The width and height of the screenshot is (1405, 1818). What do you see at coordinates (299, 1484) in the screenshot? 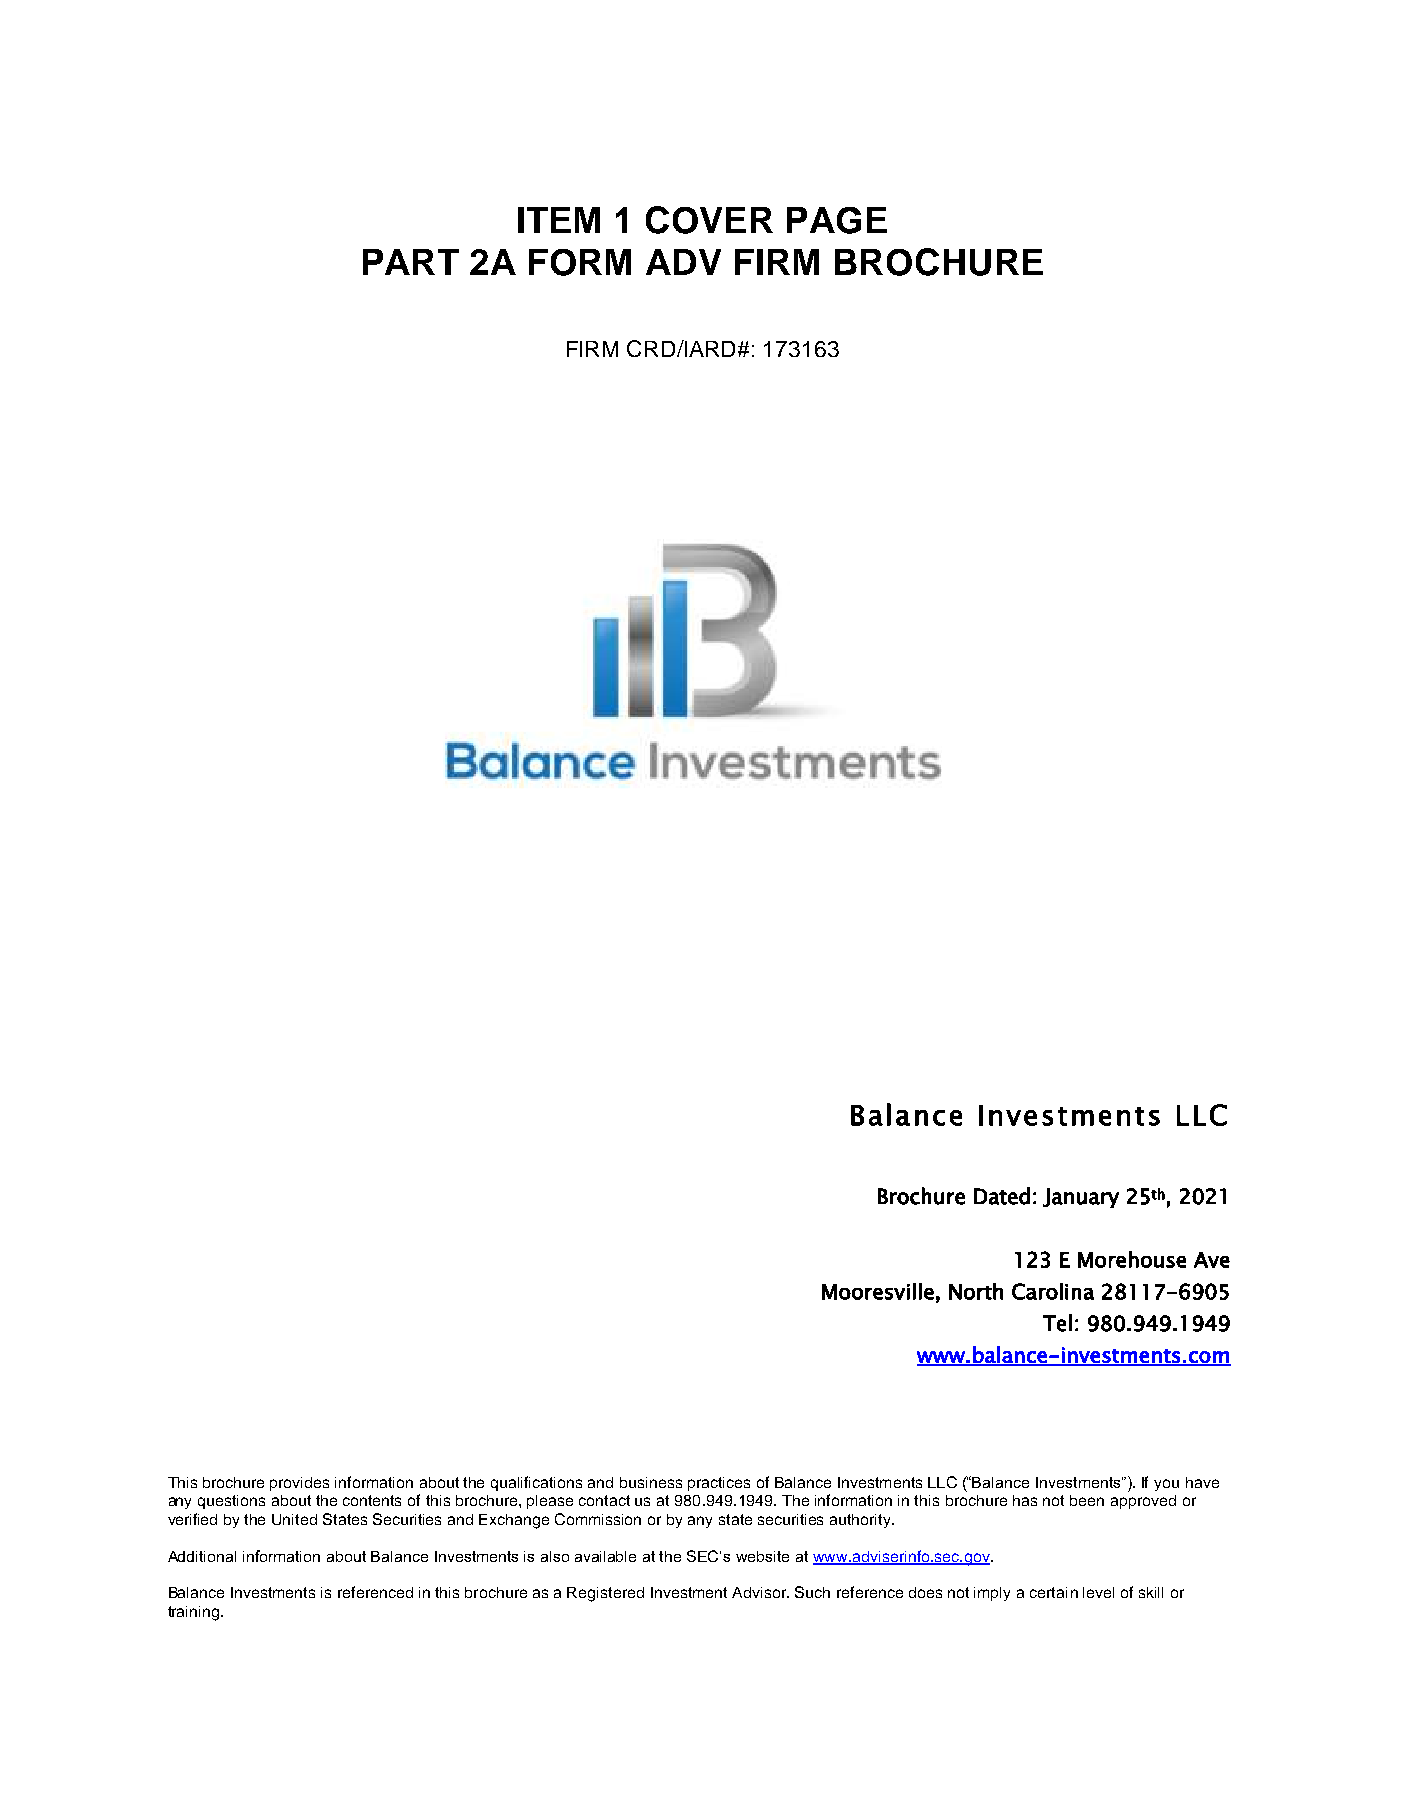
I see `provides` at bounding box center [299, 1484].
